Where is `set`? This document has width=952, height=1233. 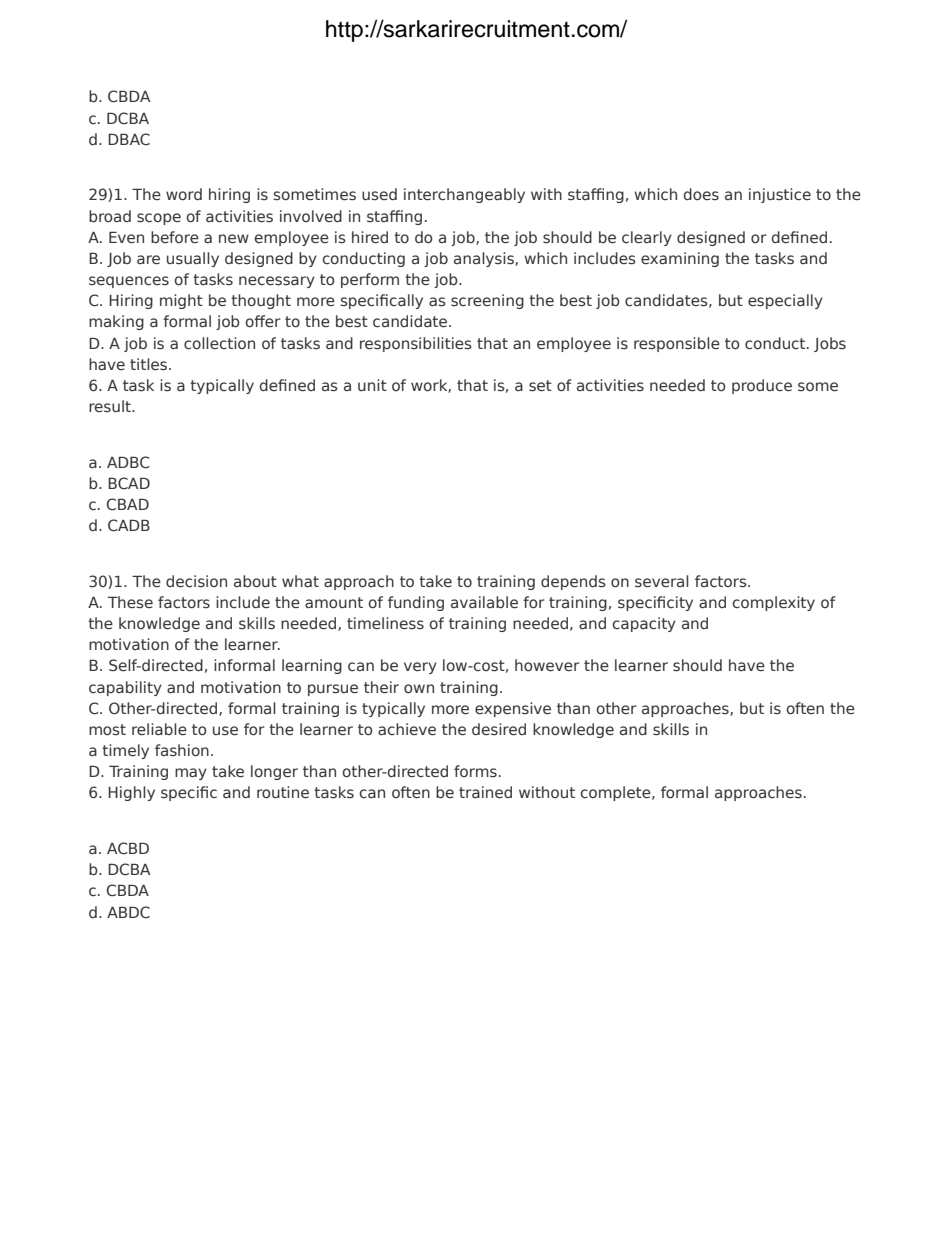 set is located at coordinates (540, 386).
